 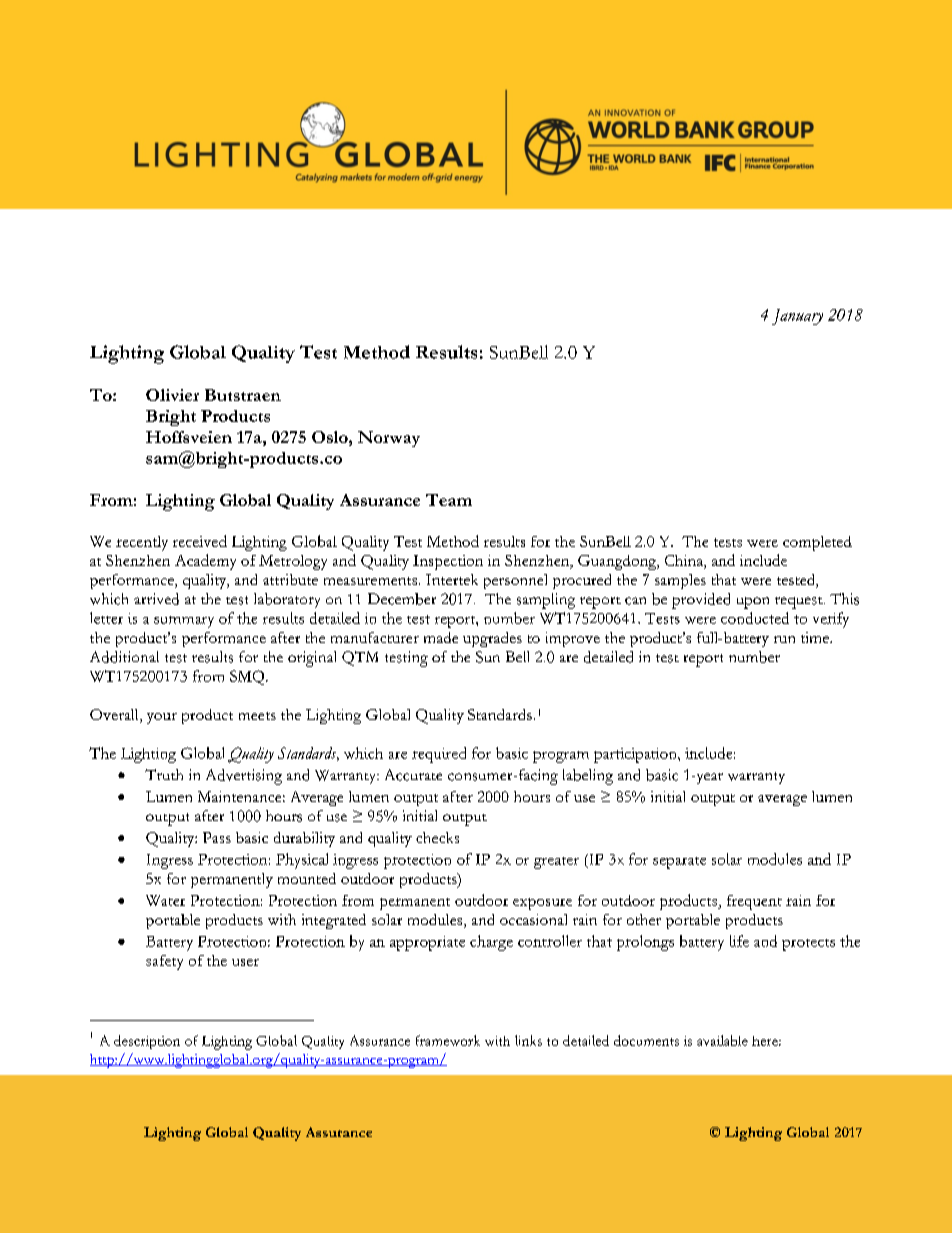 What do you see at coordinates (124, 657) in the document?
I see `Additional` at bounding box center [124, 657].
